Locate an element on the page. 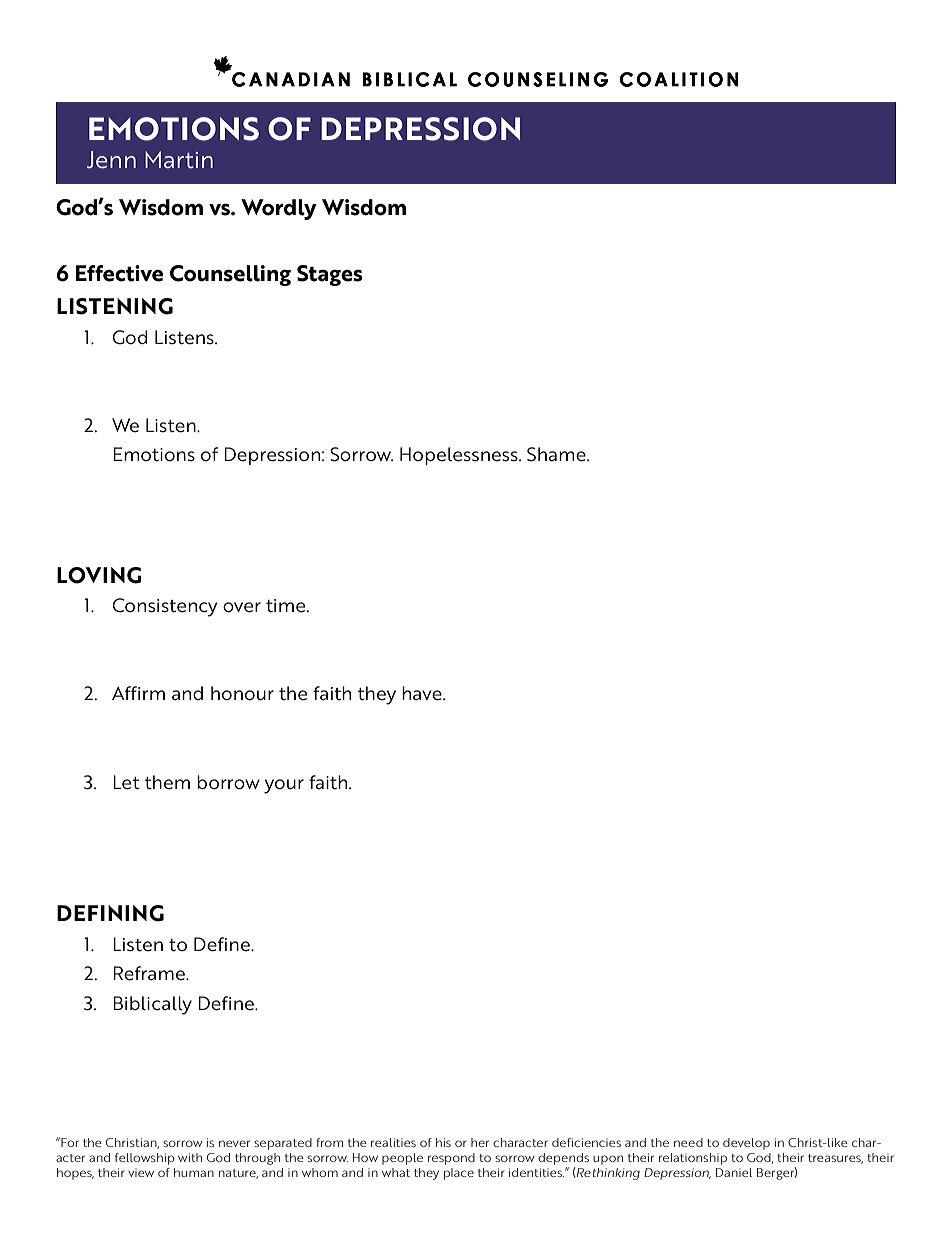  Martin is located at coordinates (179, 159).
